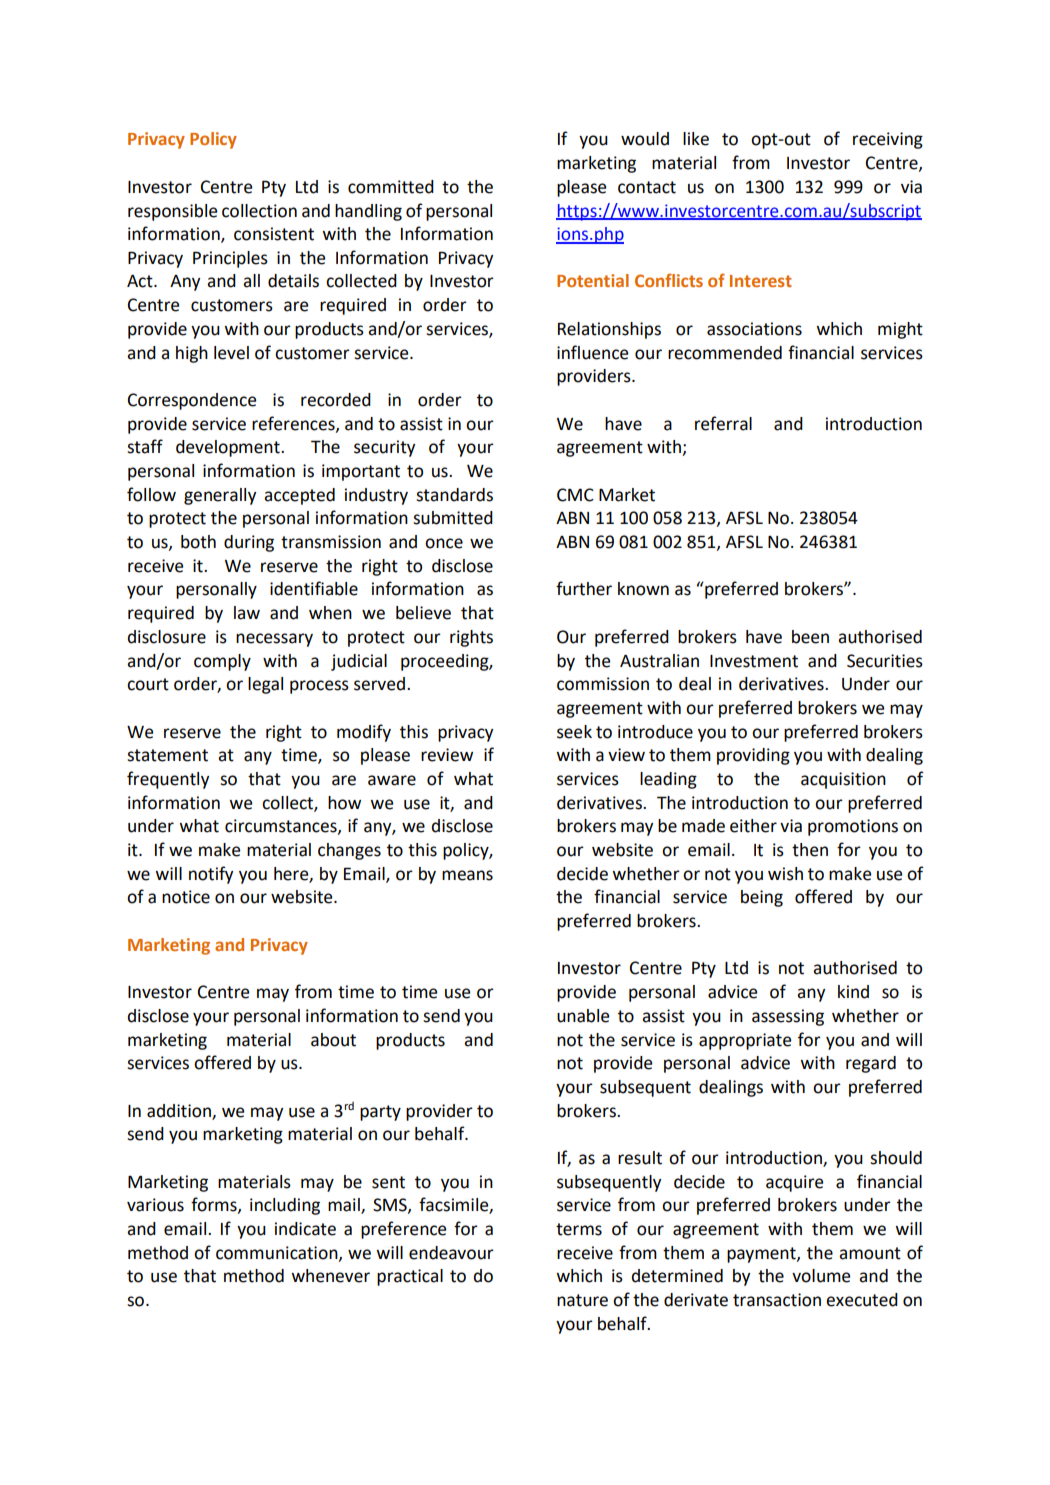  I want to click on legal, so click(265, 685).
